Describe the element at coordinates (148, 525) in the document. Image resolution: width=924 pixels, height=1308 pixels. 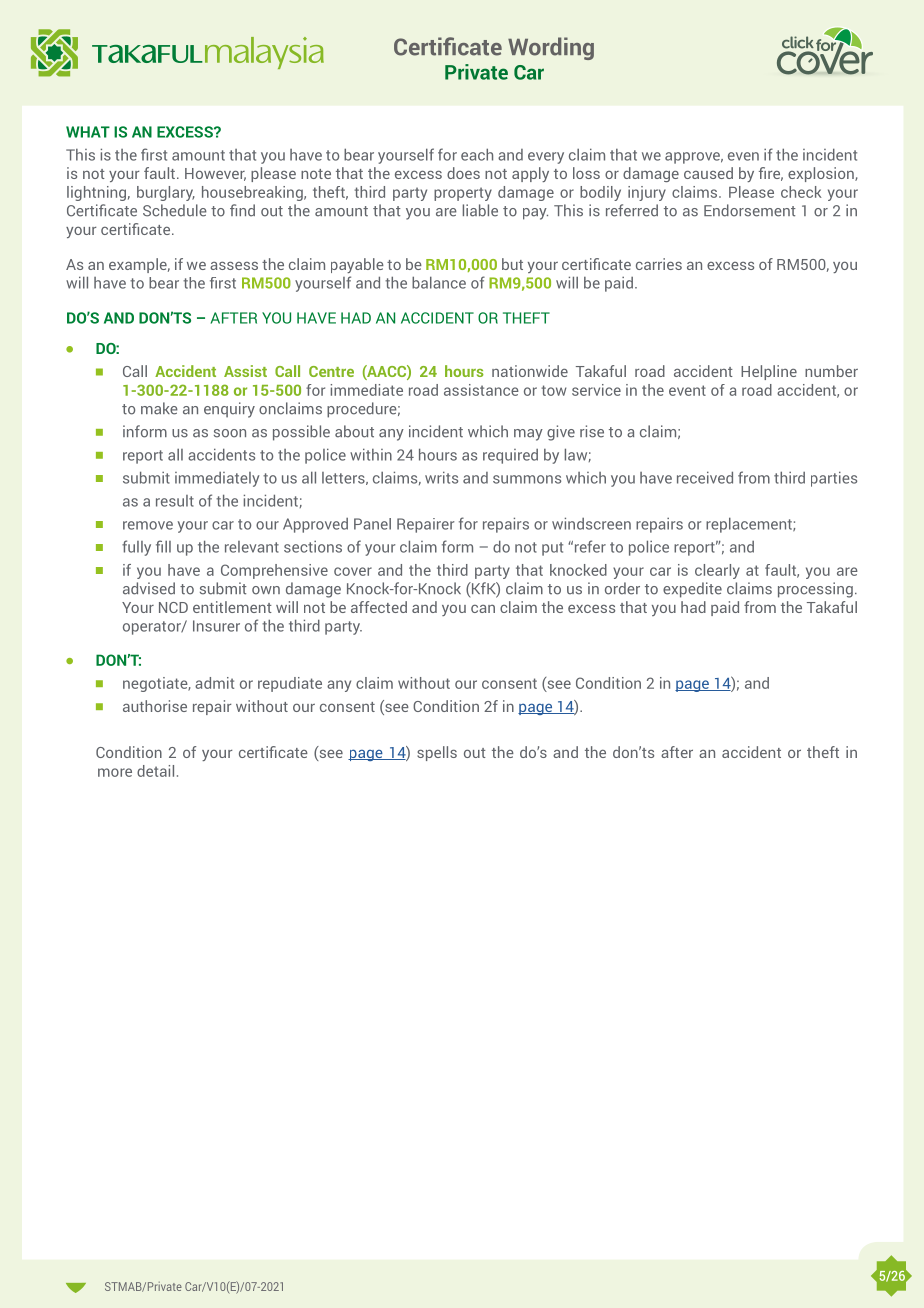
I see `remove` at that location.
